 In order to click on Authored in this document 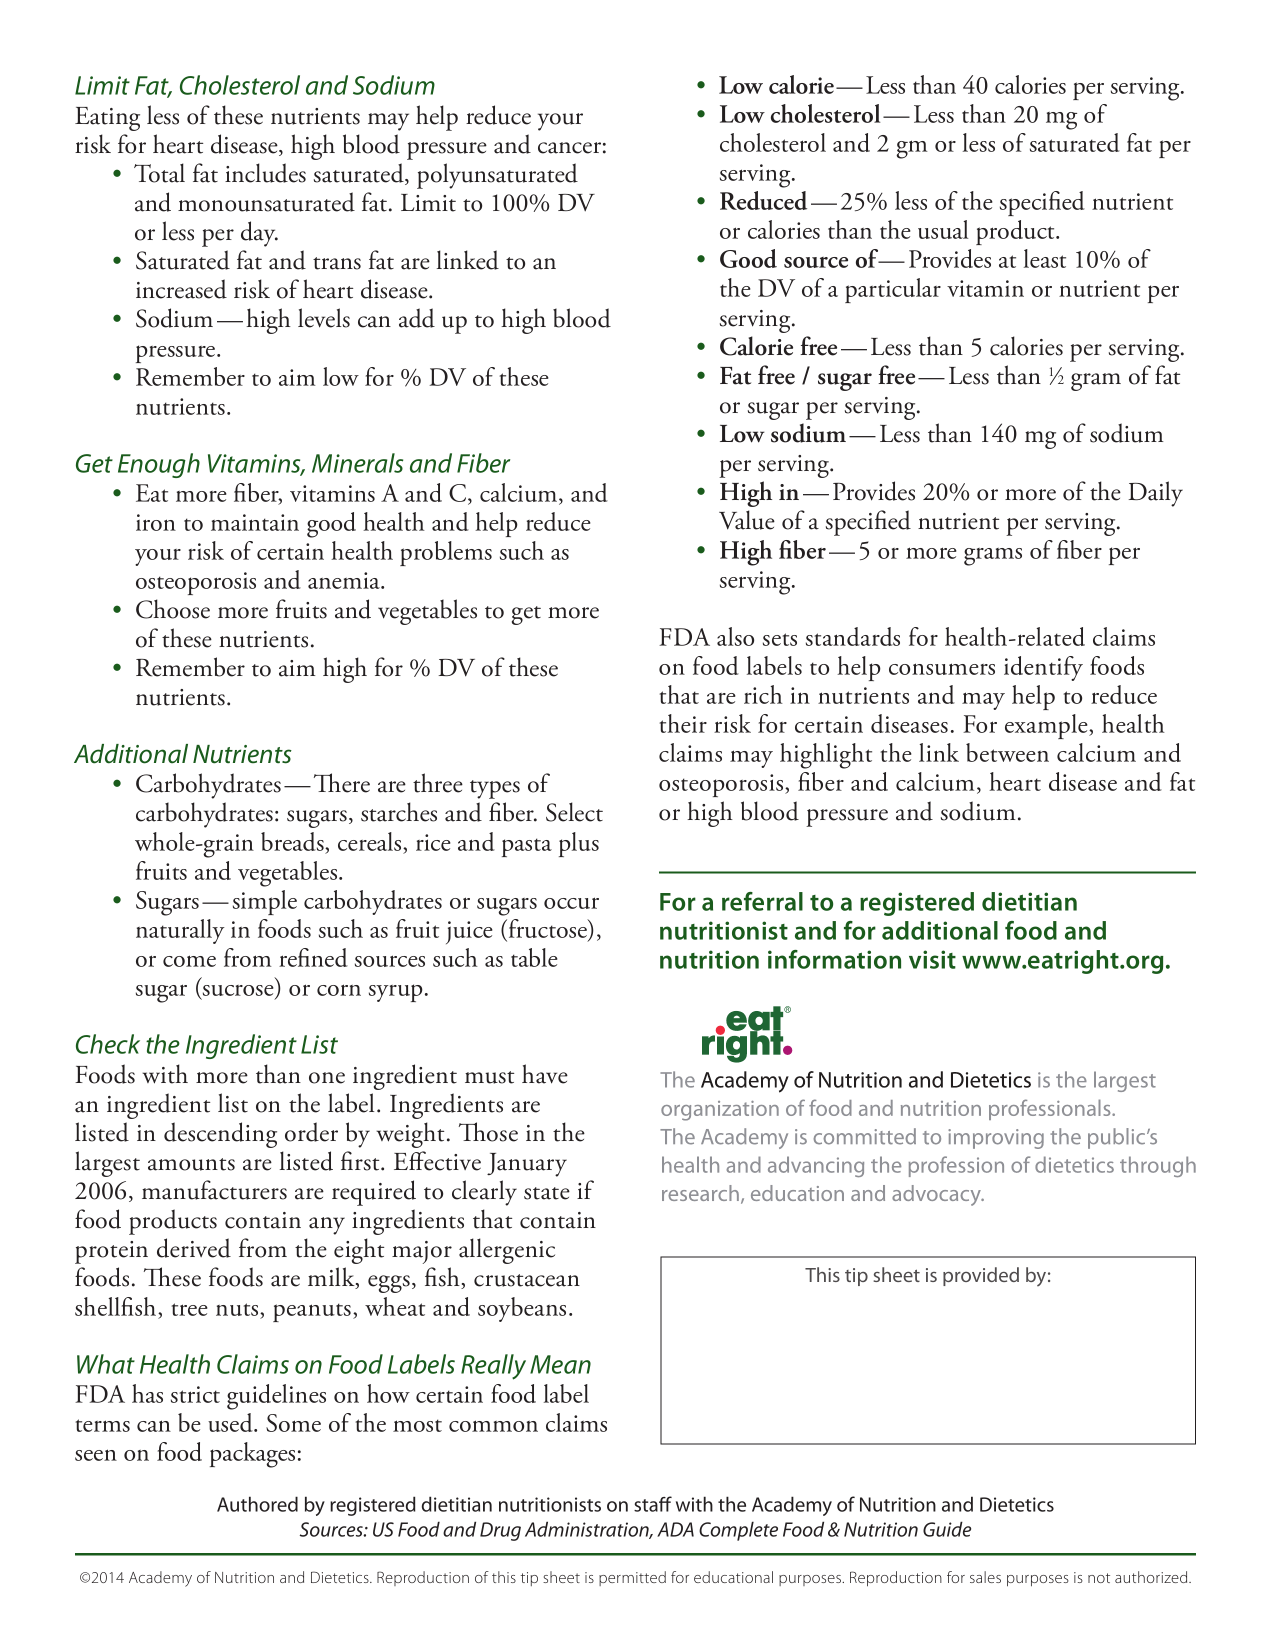, I will do `click(257, 1504)`.
